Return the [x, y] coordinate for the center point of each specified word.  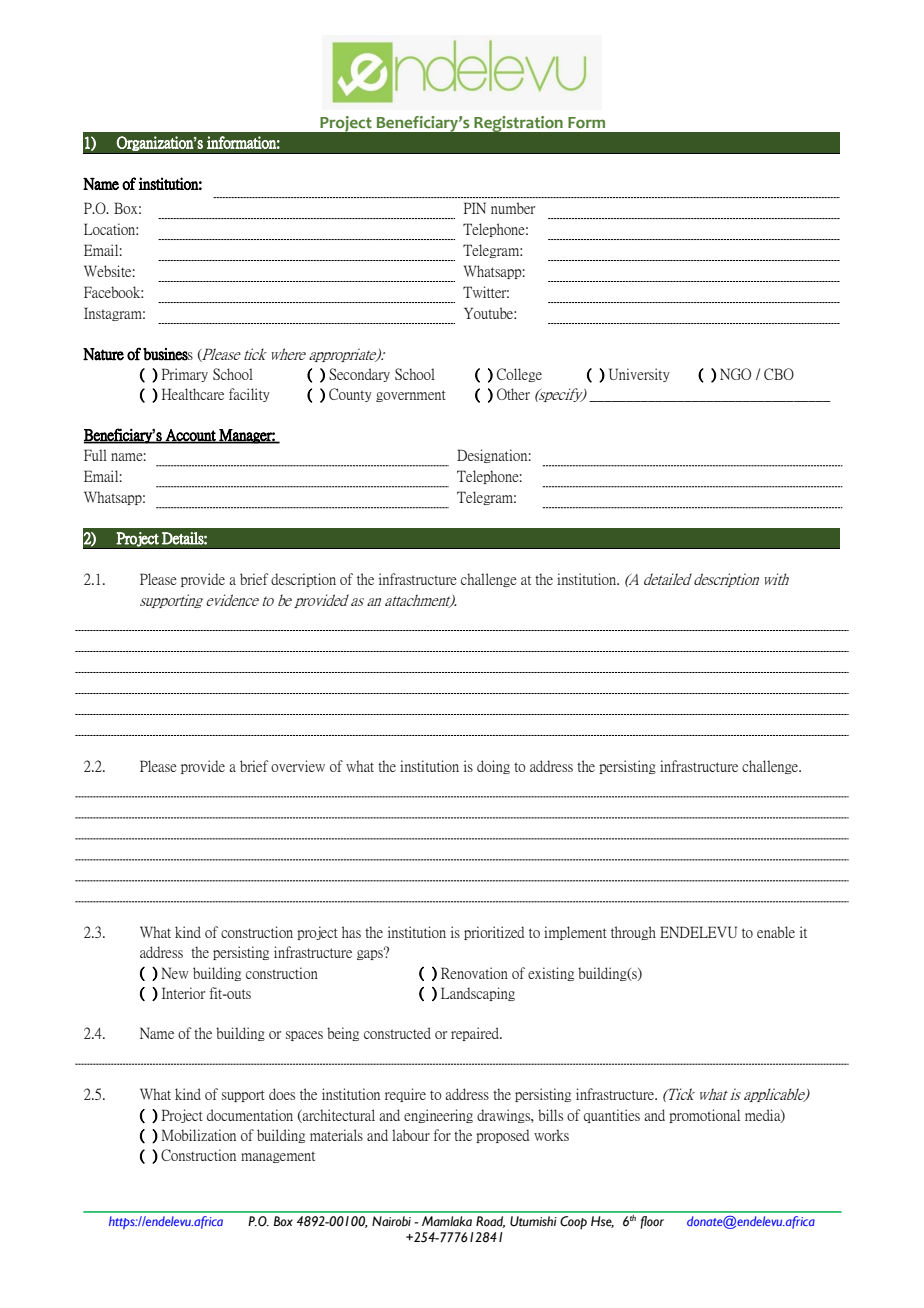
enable [776, 932]
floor [652, 1222]
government [411, 396]
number [513, 208]
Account [191, 436]
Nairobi [391, 1221]
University [639, 375]
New [175, 973]
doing [493, 767]
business [168, 354]
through [633, 933]
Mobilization [198, 1135]
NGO [735, 374]
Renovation [474, 973]
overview [298, 766]
